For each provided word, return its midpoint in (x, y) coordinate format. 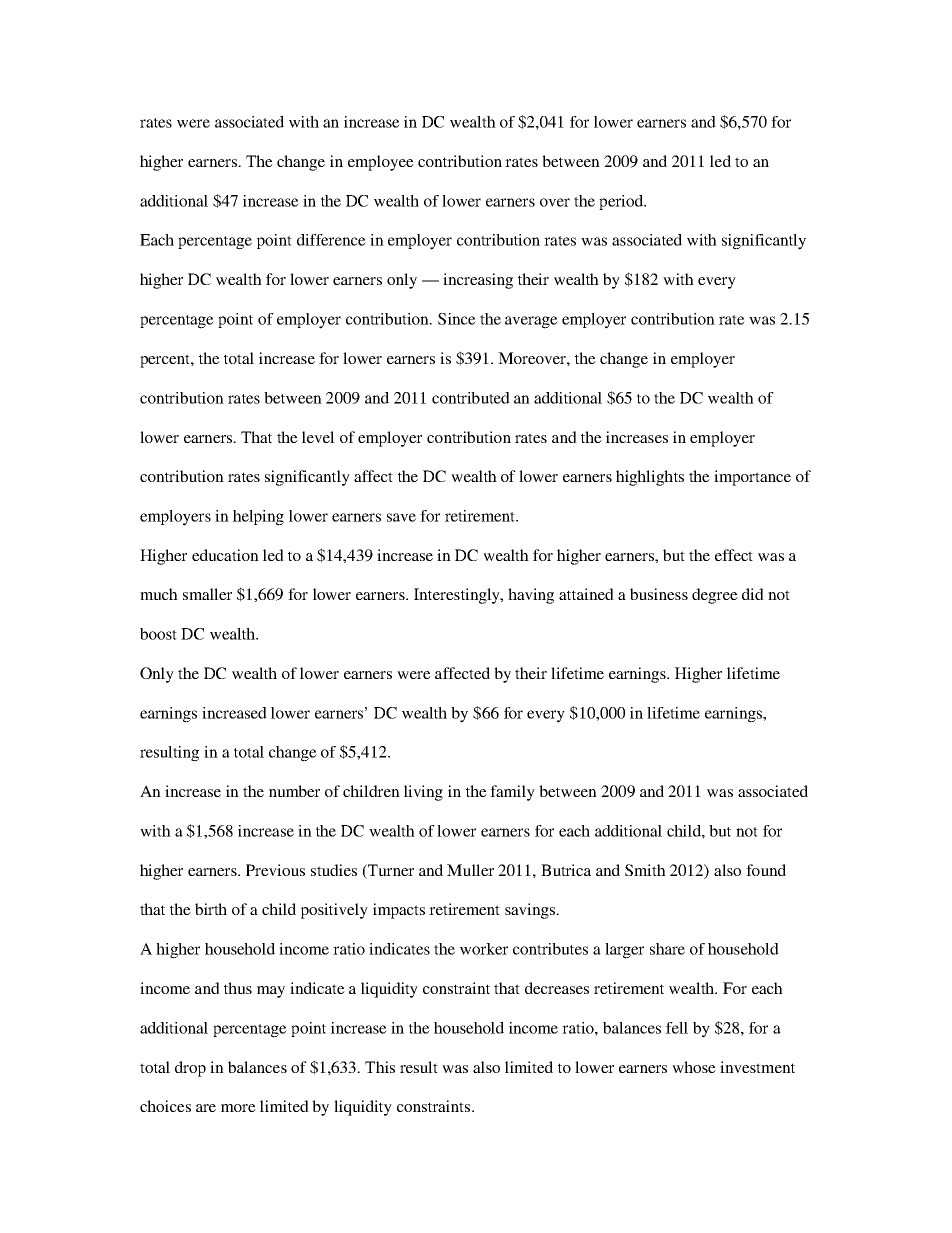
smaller (207, 594)
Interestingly (458, 596)
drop (190, 1069)
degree (715, 596)
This (380, 1067)
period (622, 202)
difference (331, 240)
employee (381, 163)
